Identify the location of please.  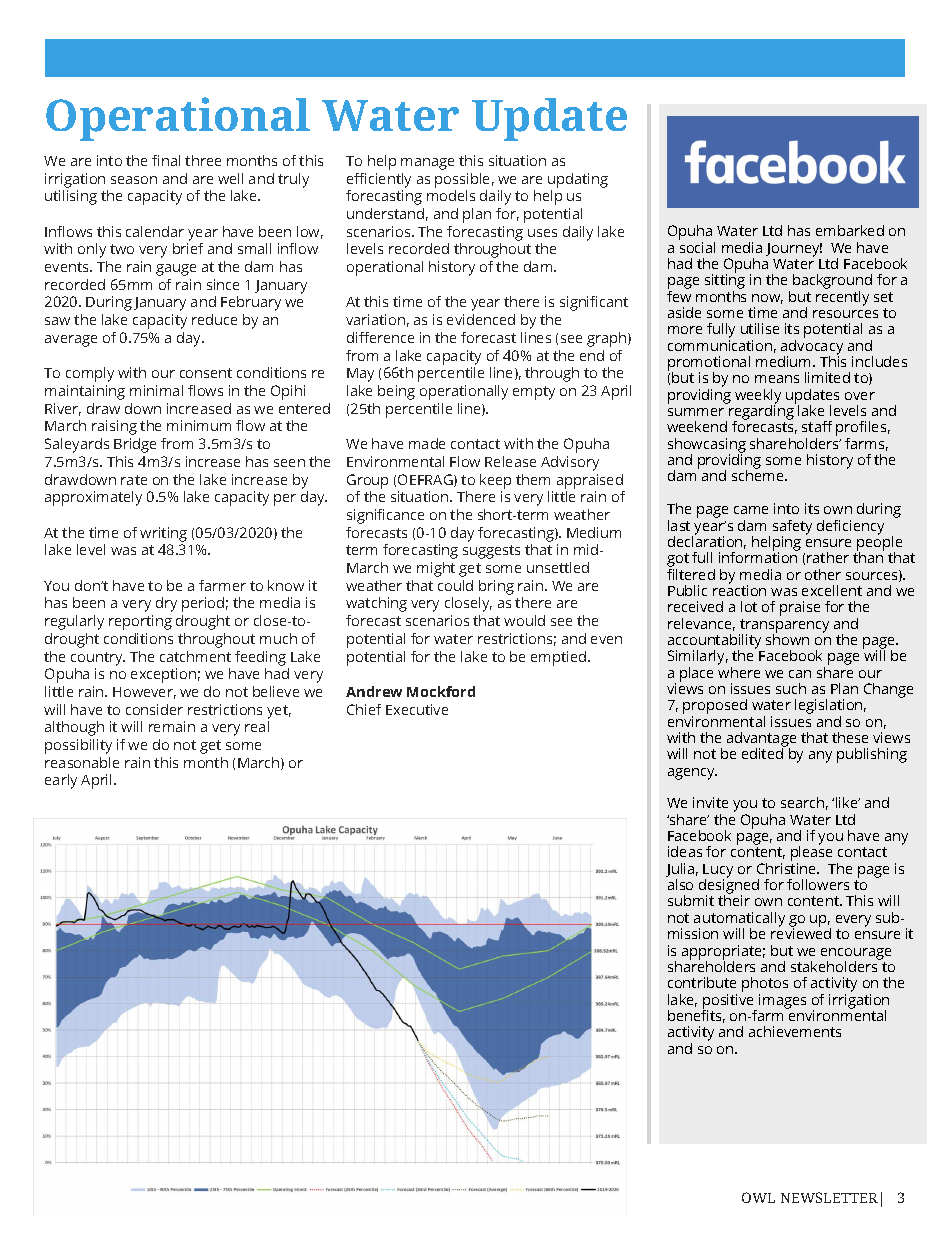
(811, 854).
